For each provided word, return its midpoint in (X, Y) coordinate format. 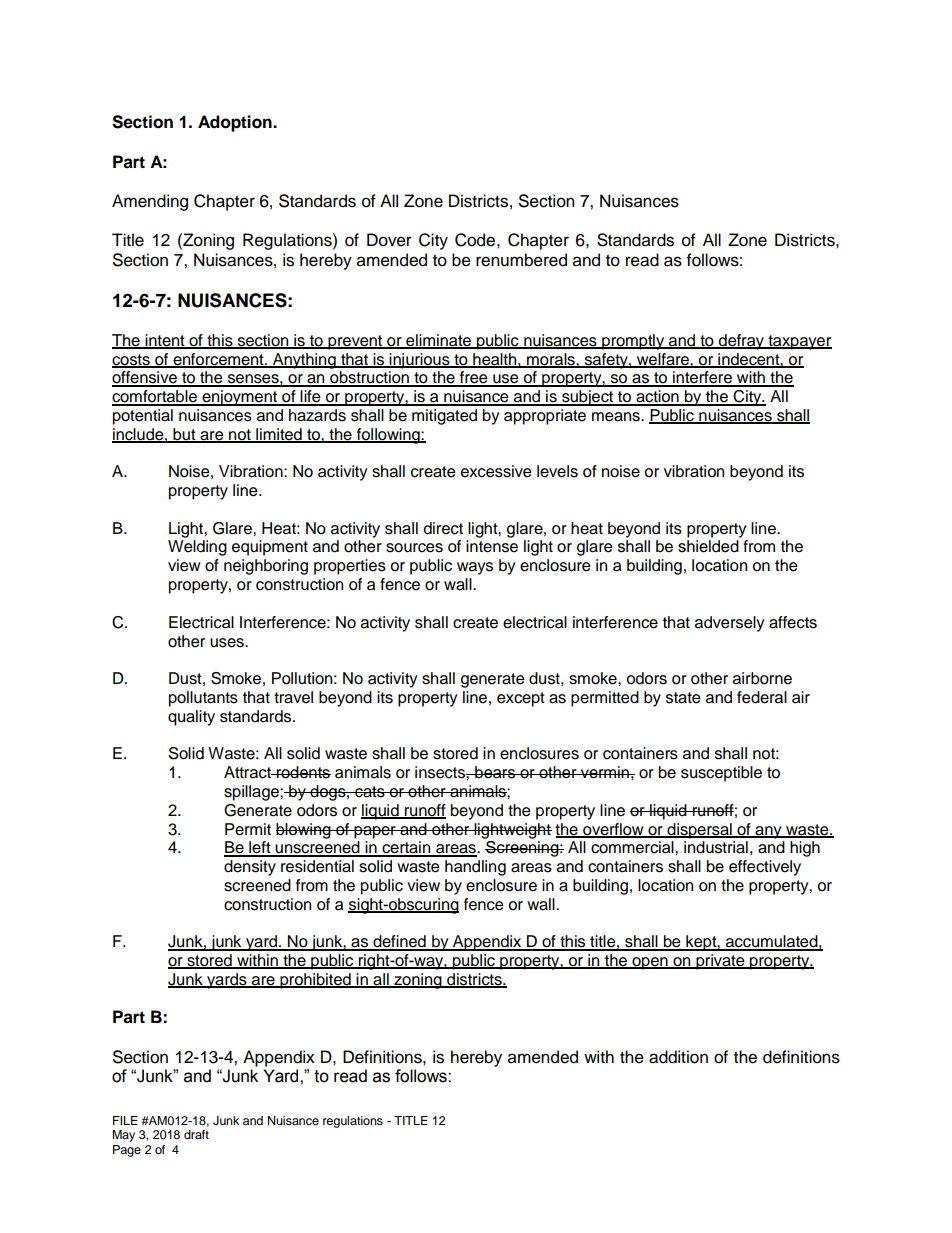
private (720, 962)
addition (678, 1057)
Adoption (236, 123)
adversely (730, 624)
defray (741, 342)
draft (196, 1134)
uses (228, 643)
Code (475, 240)
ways (475, 568)
